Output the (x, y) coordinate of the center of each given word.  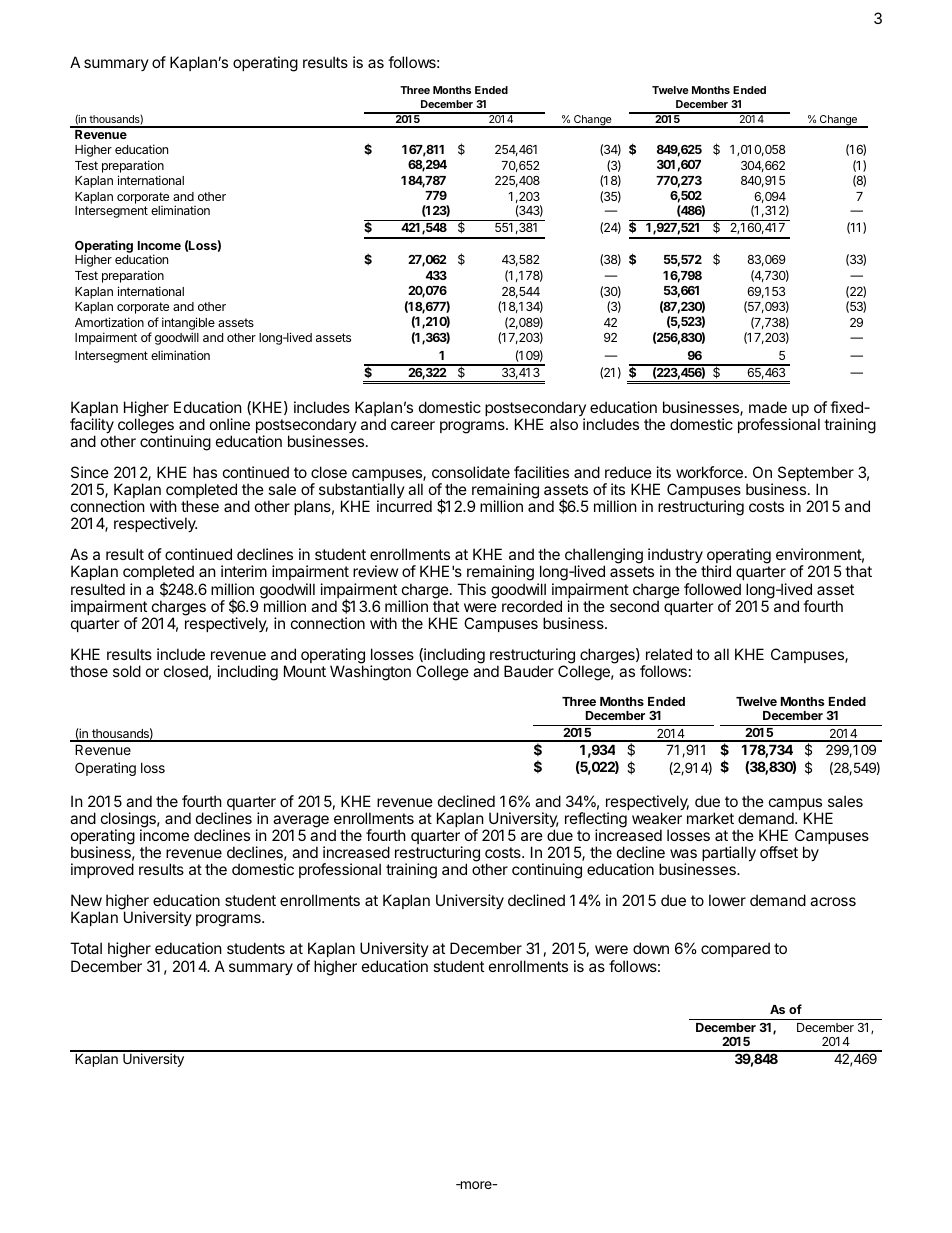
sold (127, 671)
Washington (370, 673)
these (200, 506)
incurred (404, 506)
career (413, 425)
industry (676, 557)
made (768, 407)
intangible (188, 323)
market (710, 818)
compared (735, 949)
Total (86, 948)
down (651, 948)
